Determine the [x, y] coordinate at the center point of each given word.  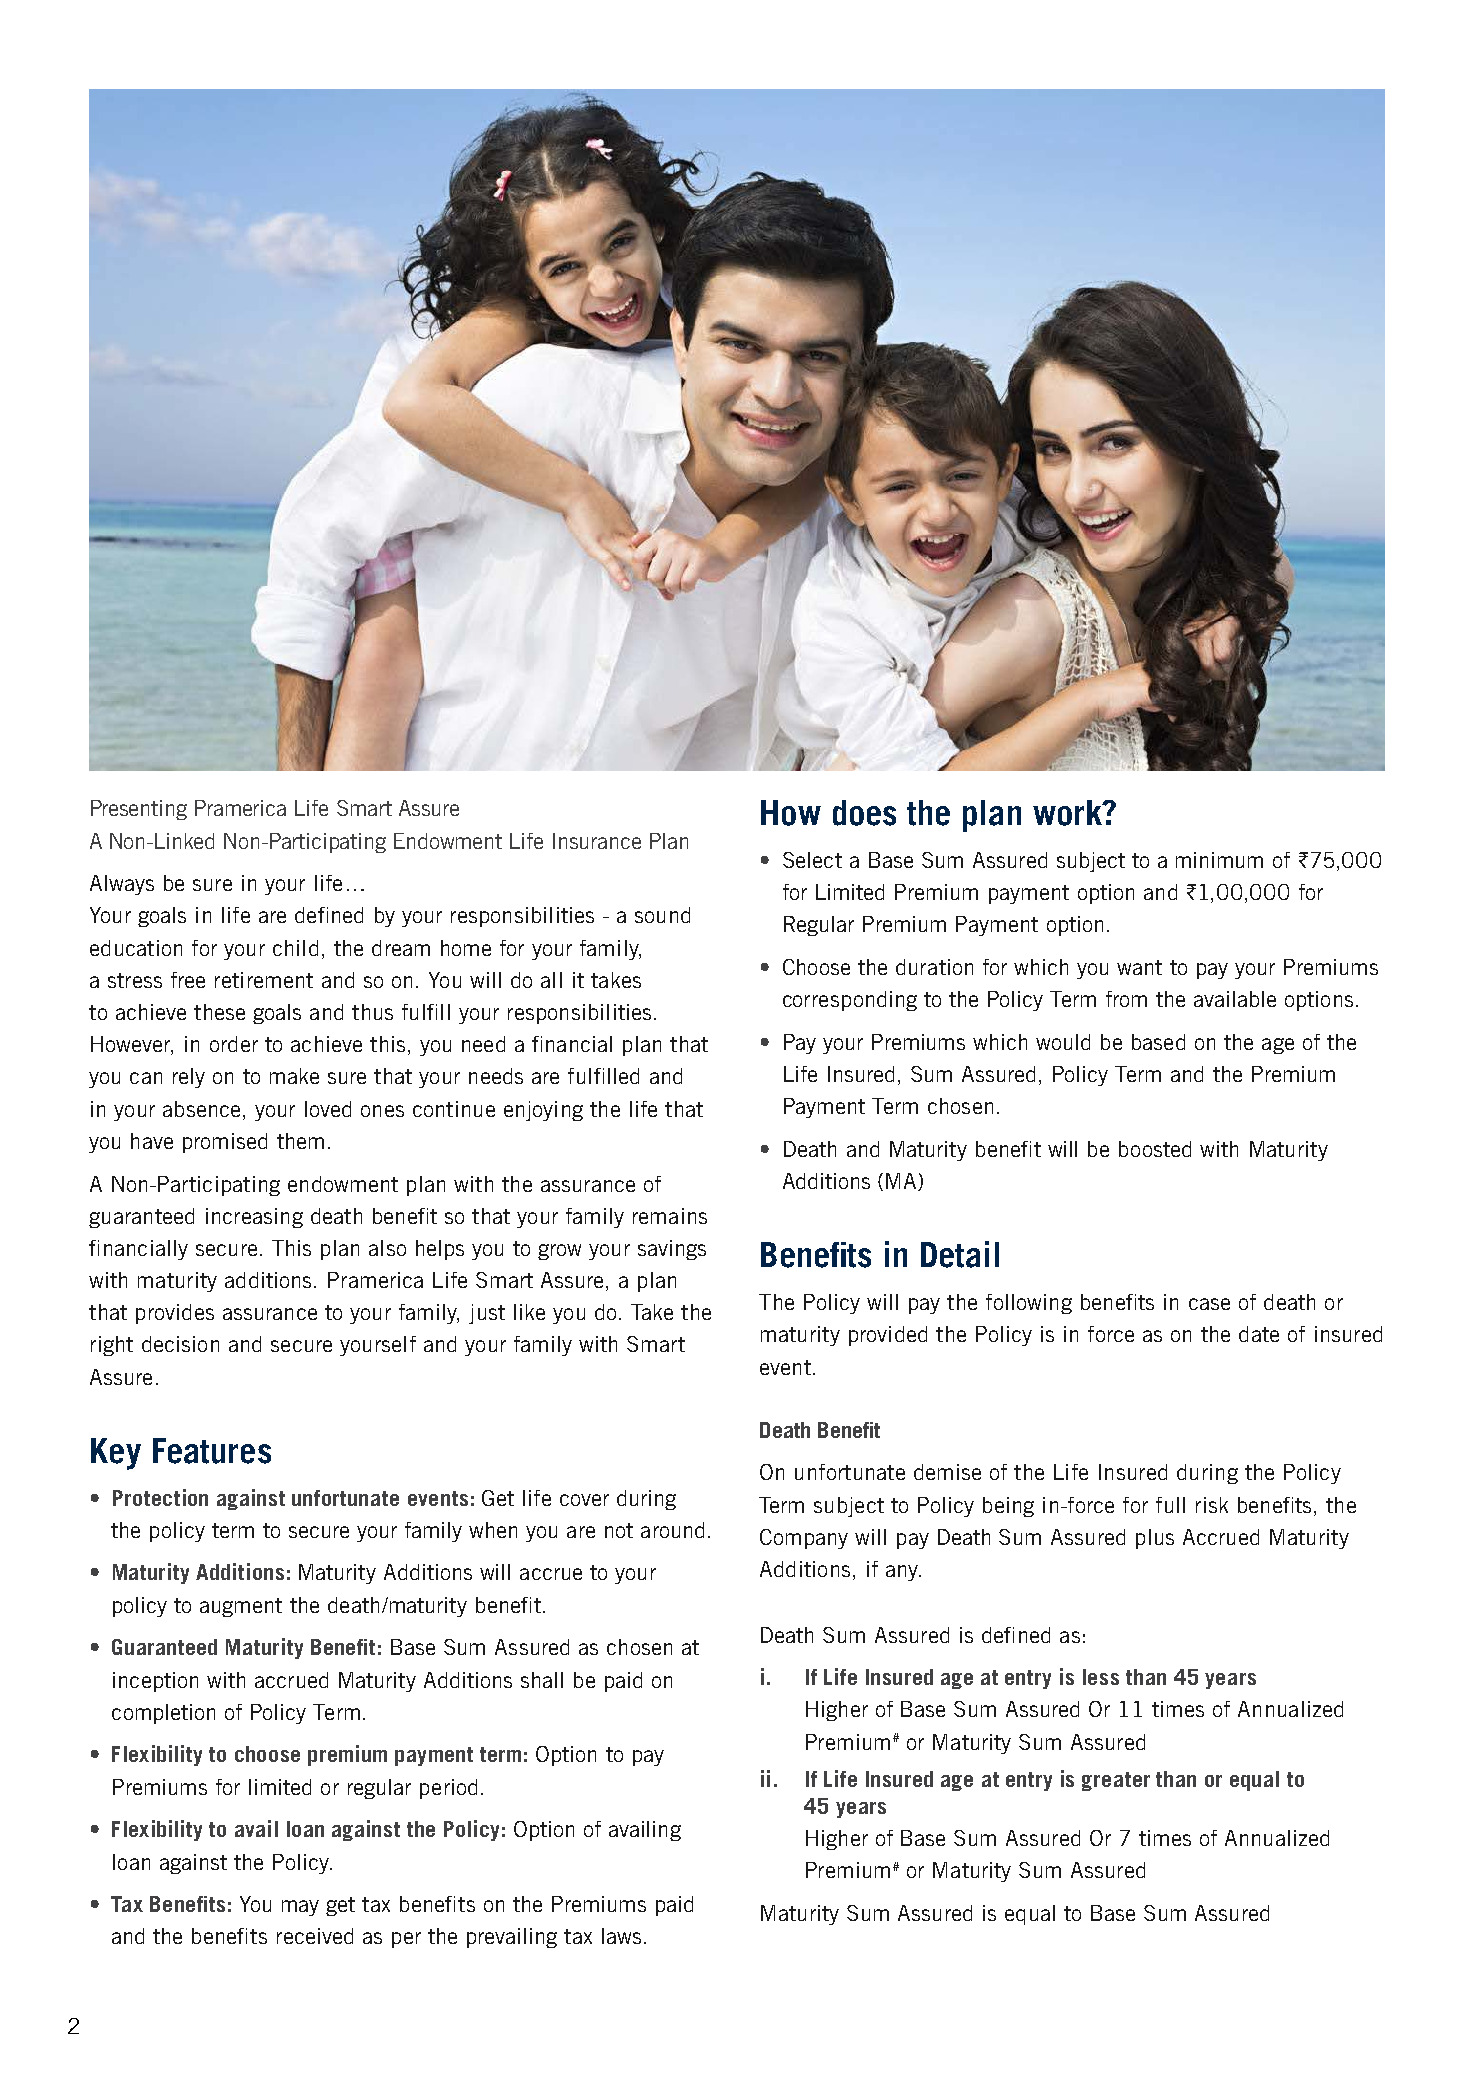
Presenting [139, 810]
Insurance [597, 841]
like [529, 1312]
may [300, 1908]
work [1068, 813]
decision [180, 1344]
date [1259, 1334]
